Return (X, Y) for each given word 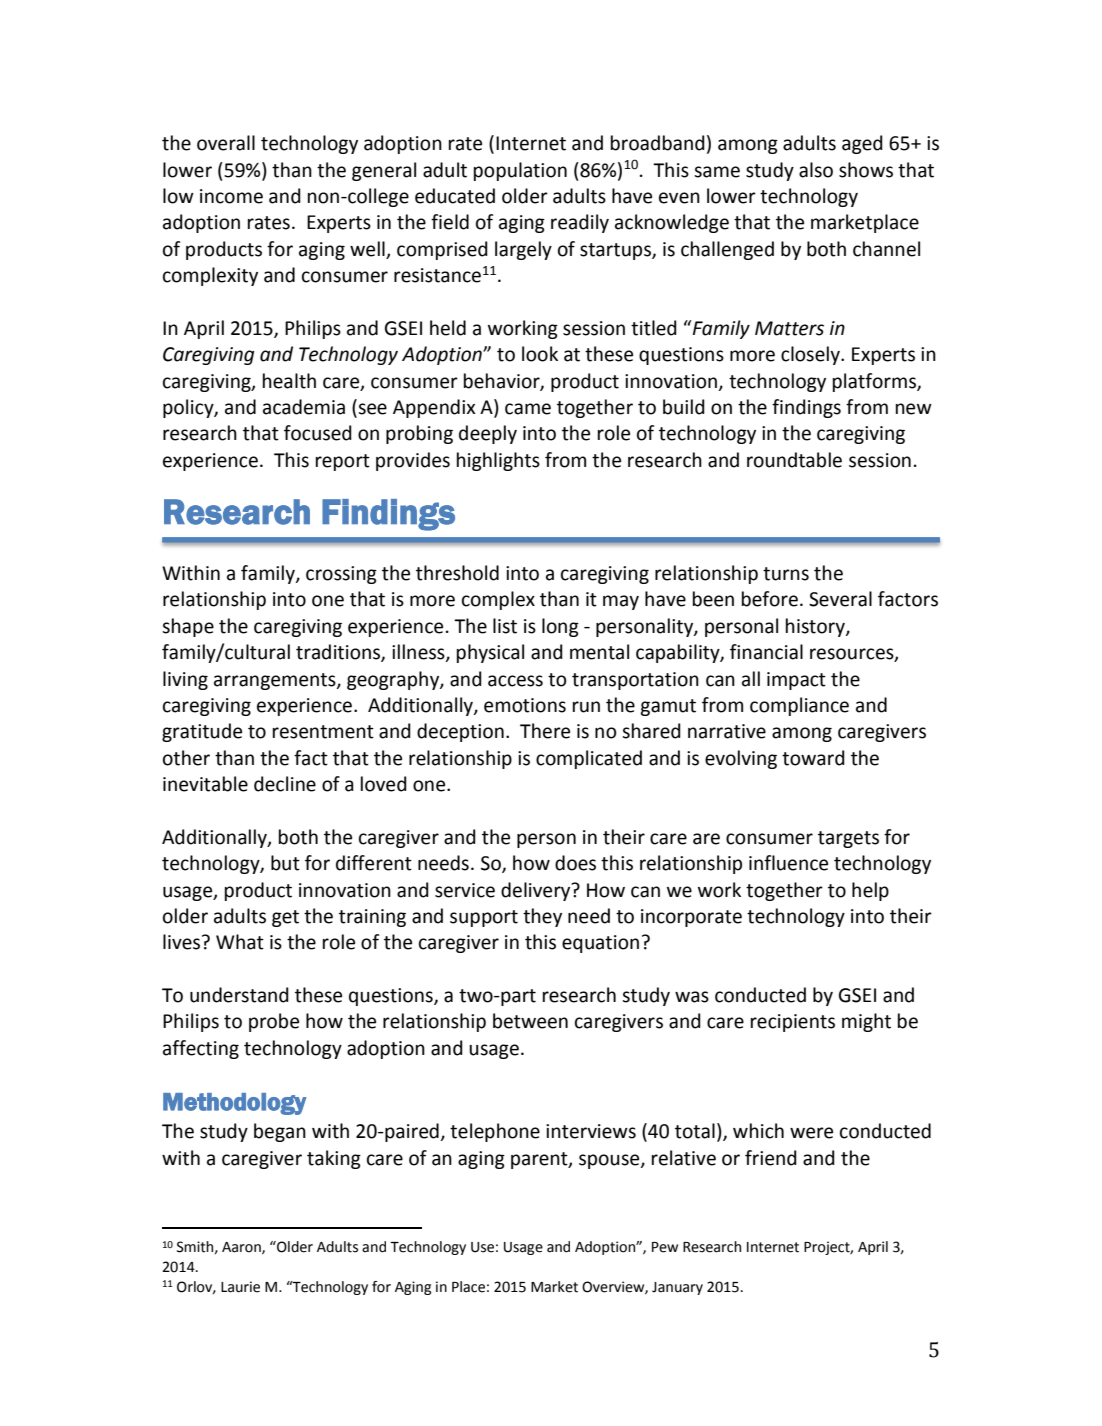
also (816, 170)
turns (786, 574)
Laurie (240, 1287)
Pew (665, 1247)
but (285, 863)
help (870, 891)
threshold (457, 573)
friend (771, 1158)
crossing (341, 575)
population (520, 171)
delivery (537, 891)
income (231, 196)
